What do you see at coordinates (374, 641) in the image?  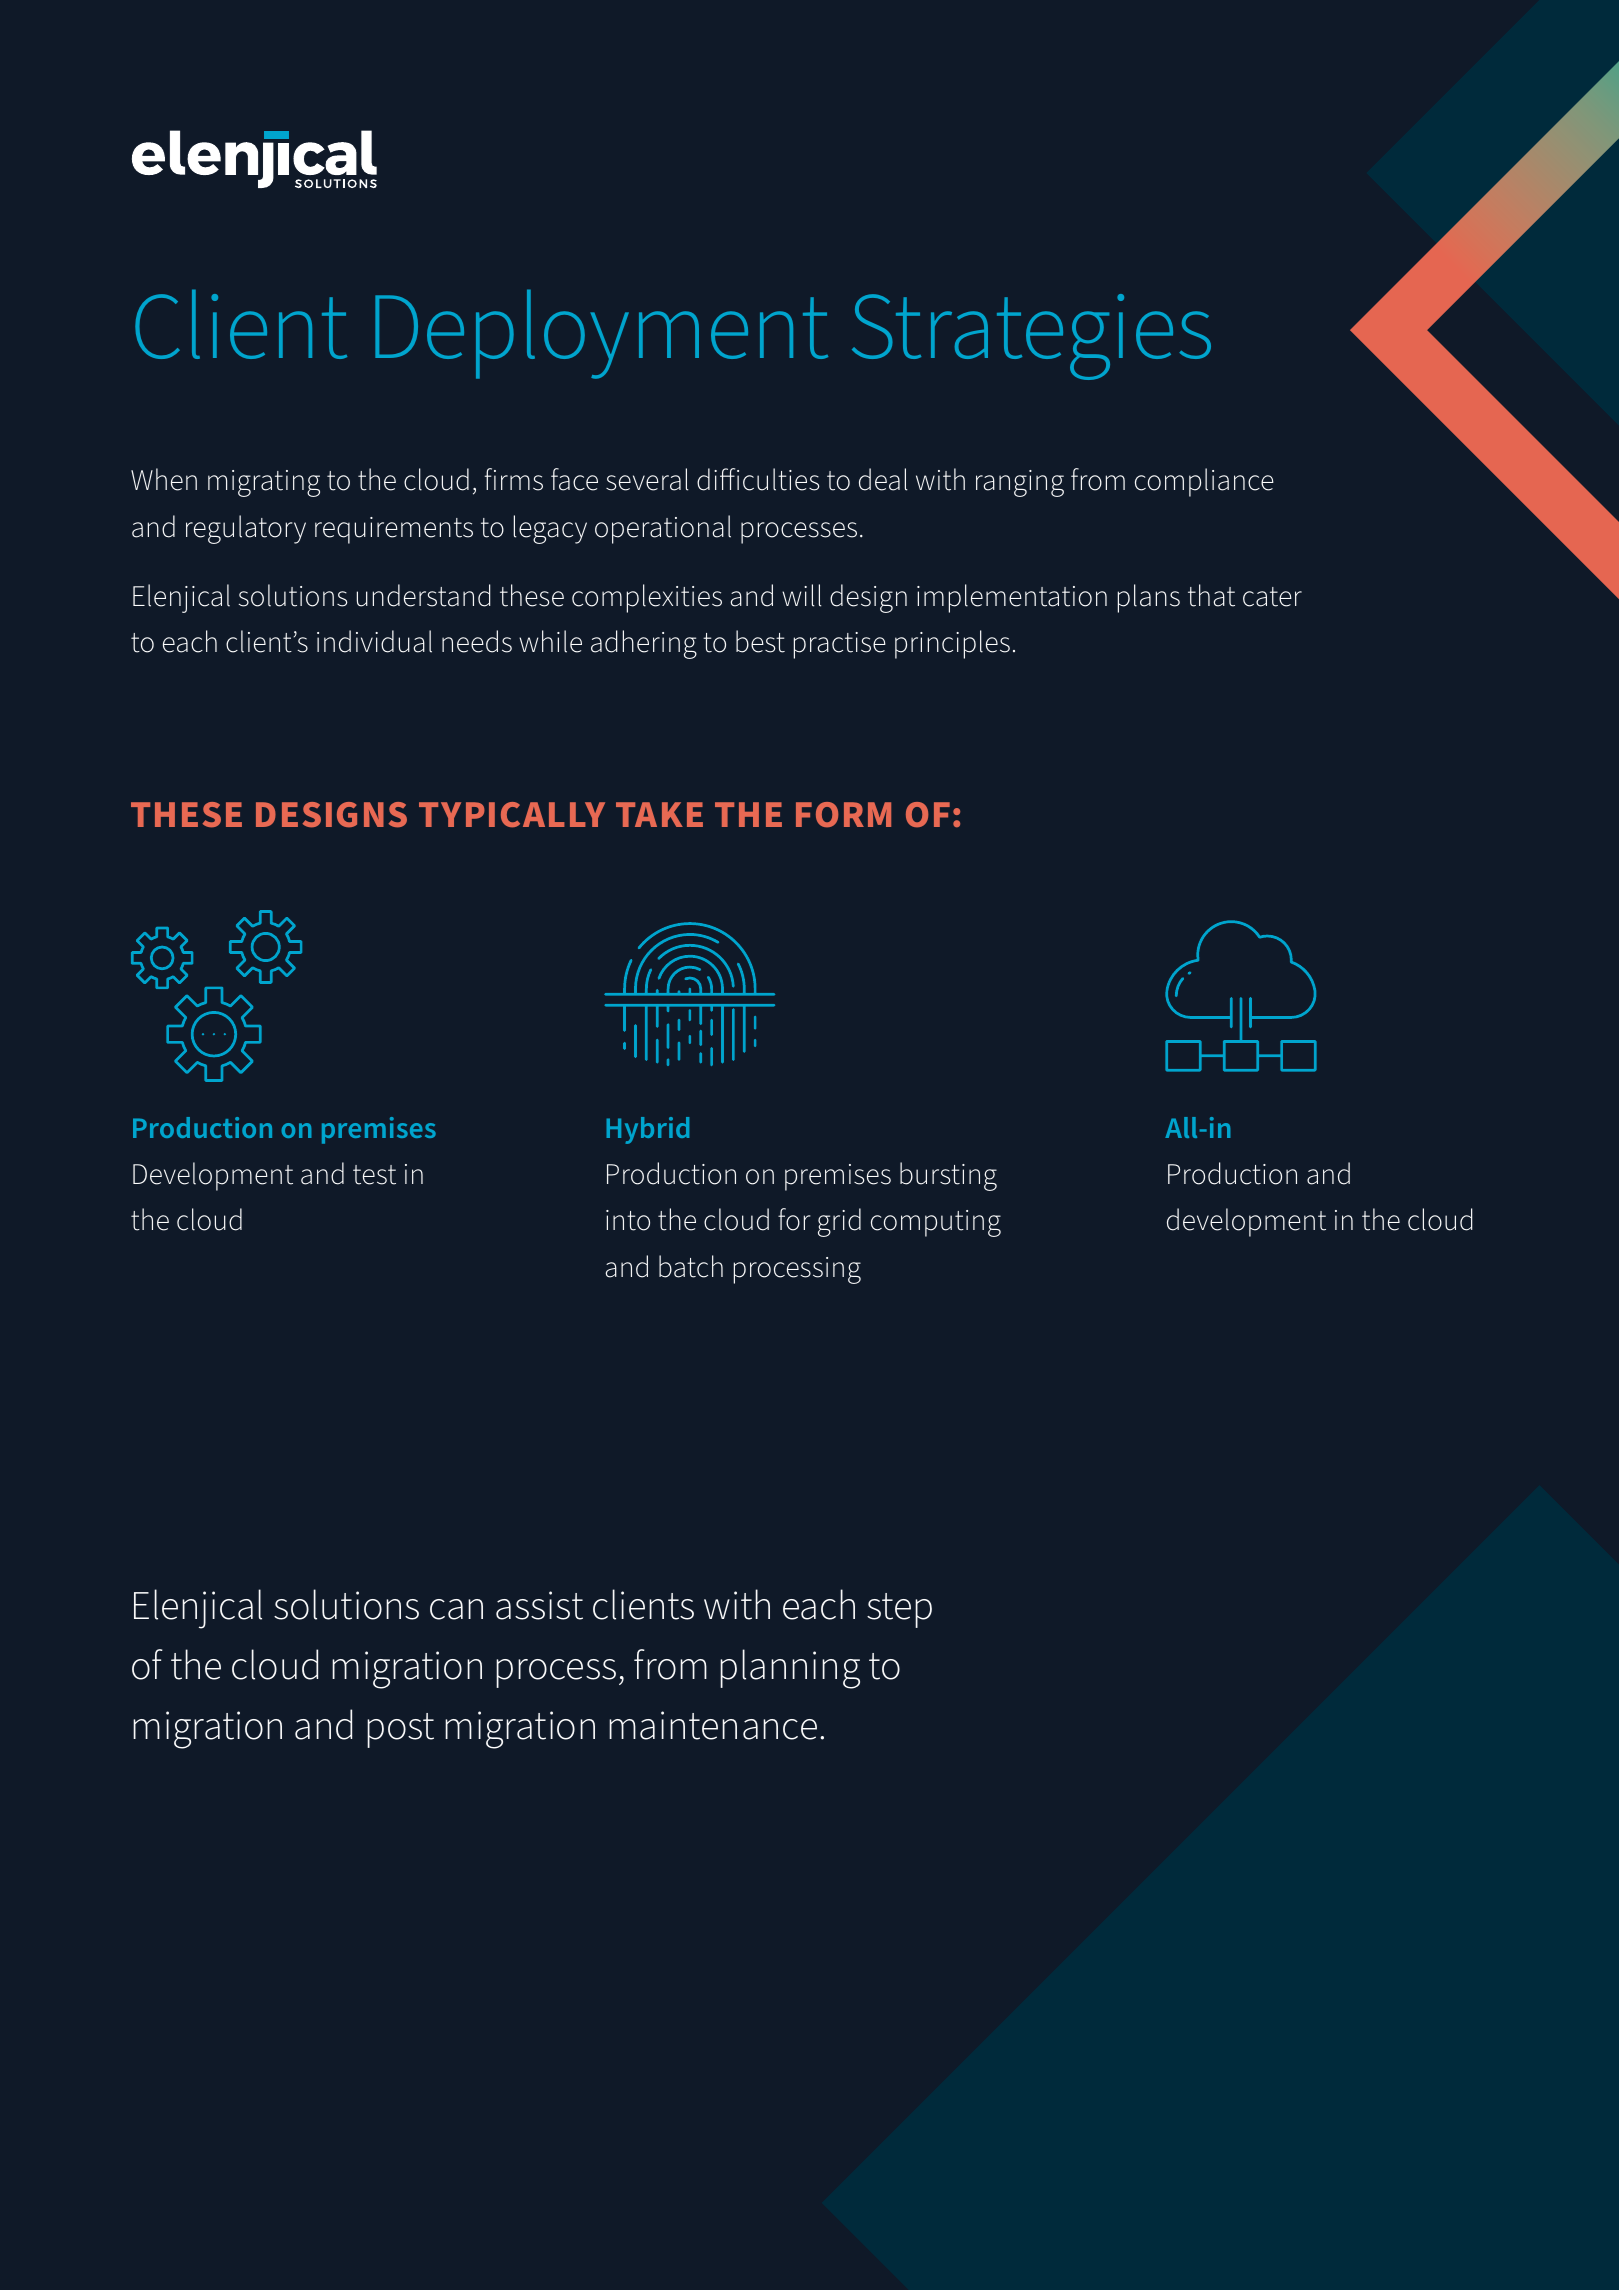 I see `individual` at bounding box center [374, 641].
